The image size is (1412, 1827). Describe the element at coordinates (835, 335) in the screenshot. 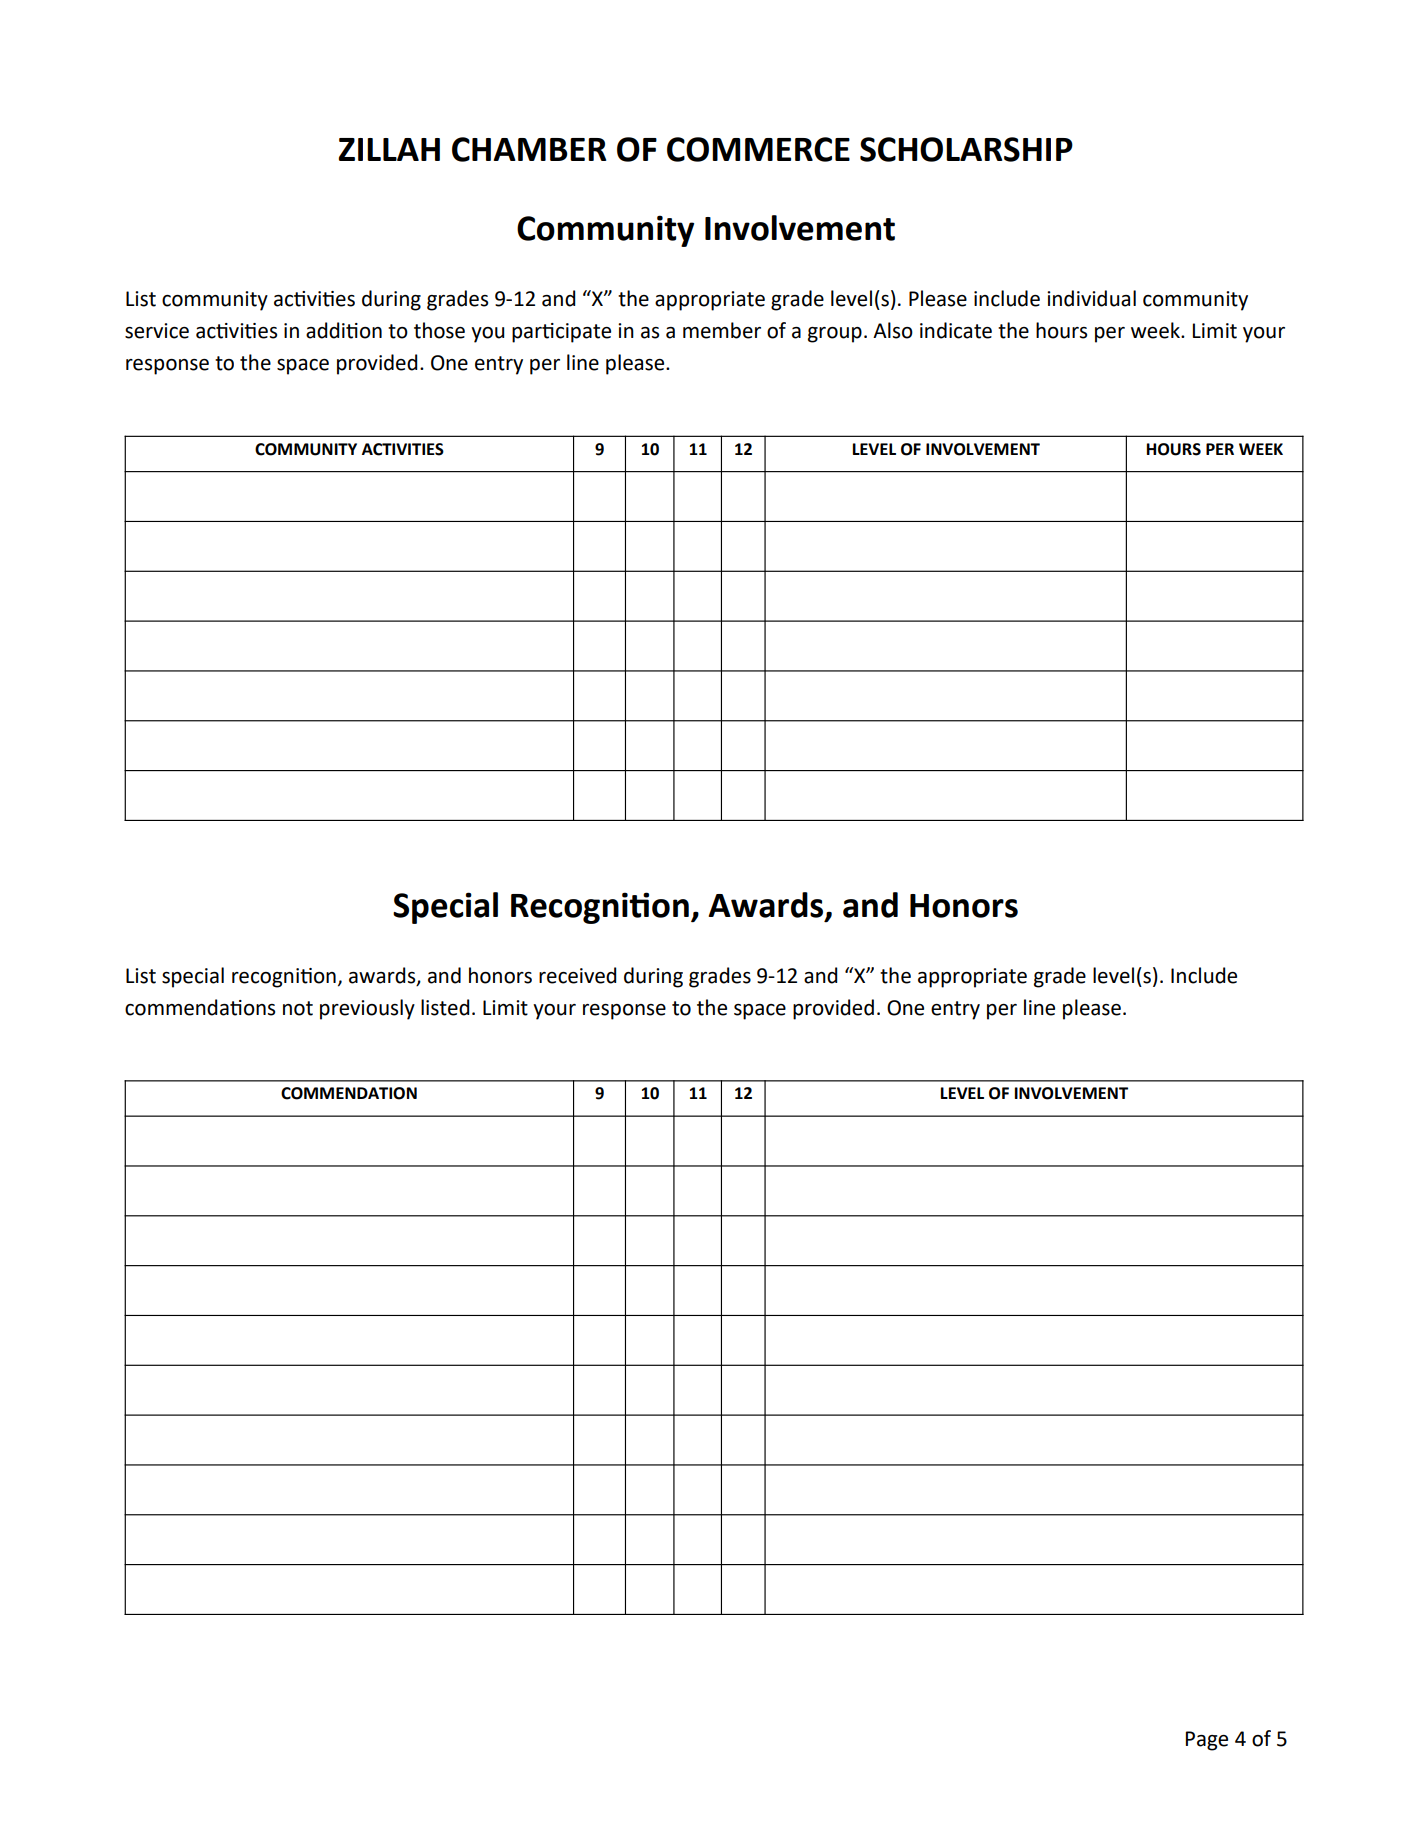

I see `group` at that location.
